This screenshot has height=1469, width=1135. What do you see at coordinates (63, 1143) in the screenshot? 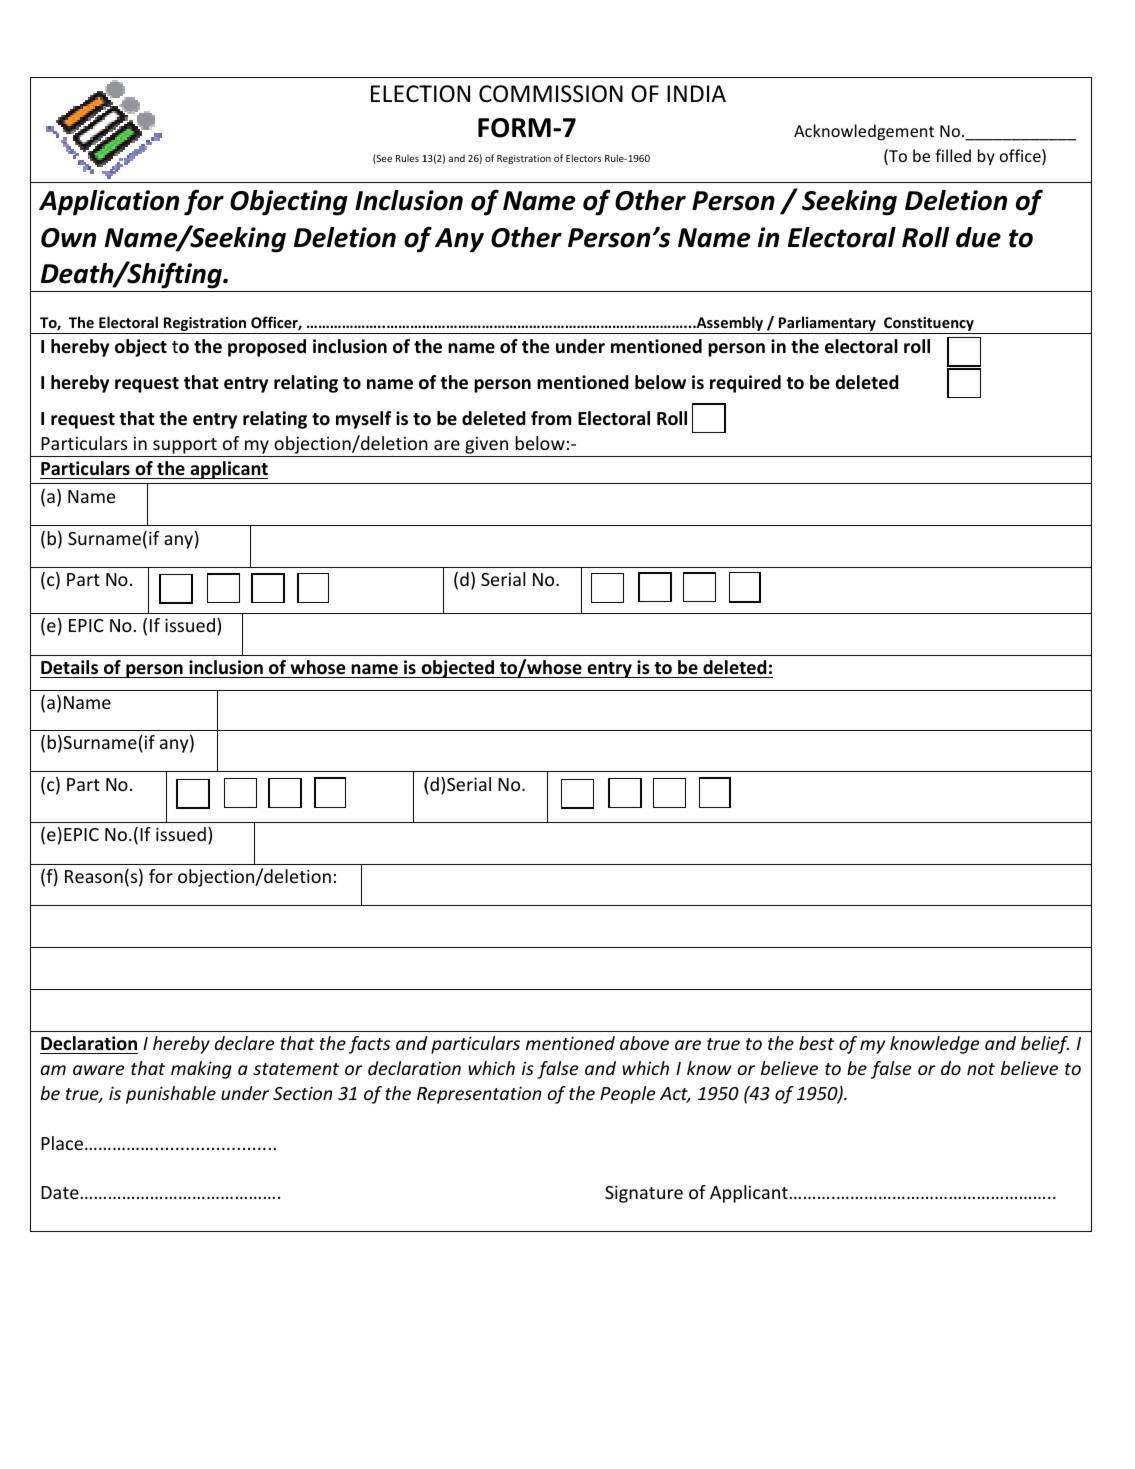
I see `Place` at bounding box center [63, 1143].
